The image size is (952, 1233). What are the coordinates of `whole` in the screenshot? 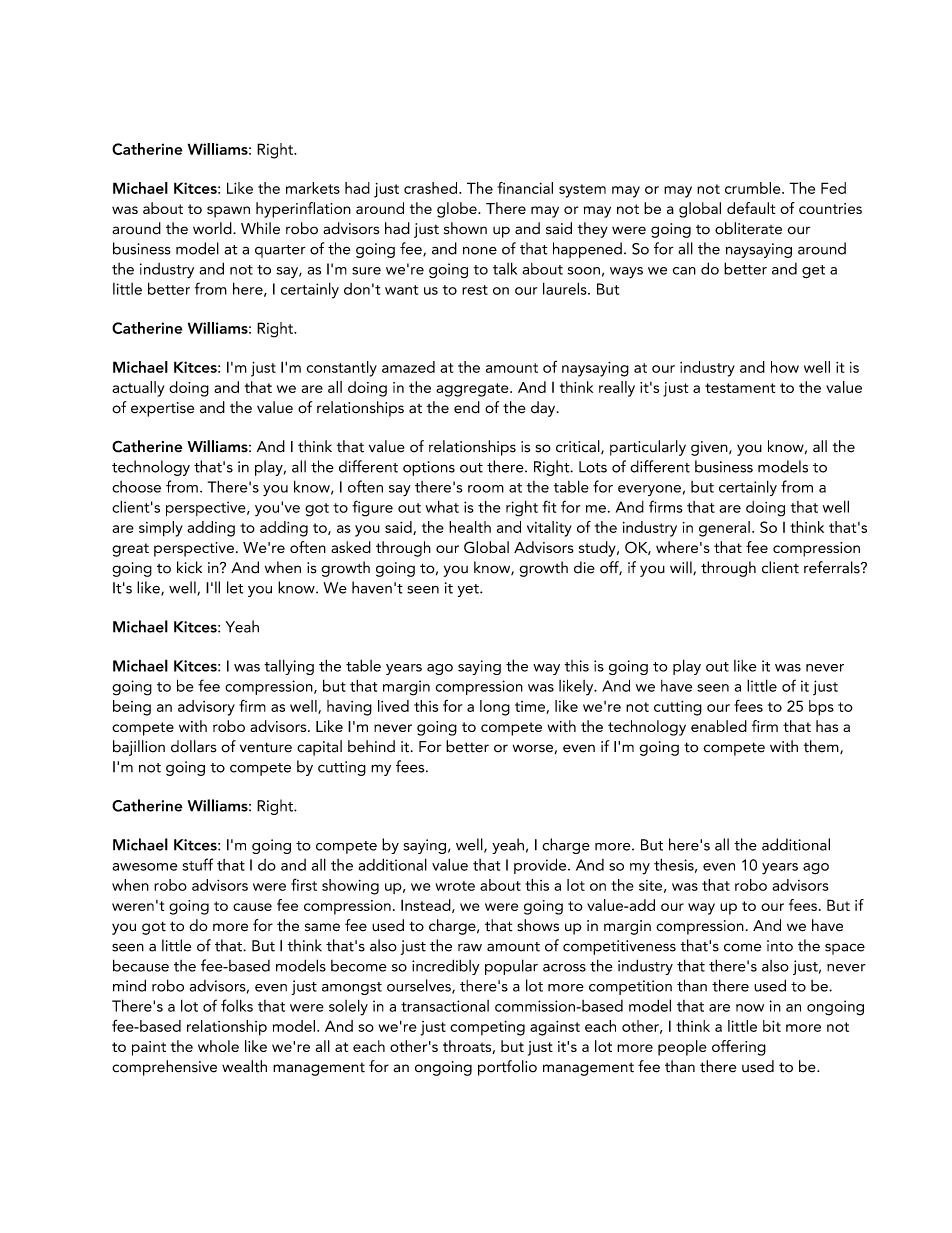 It's located at (218, 1046).
